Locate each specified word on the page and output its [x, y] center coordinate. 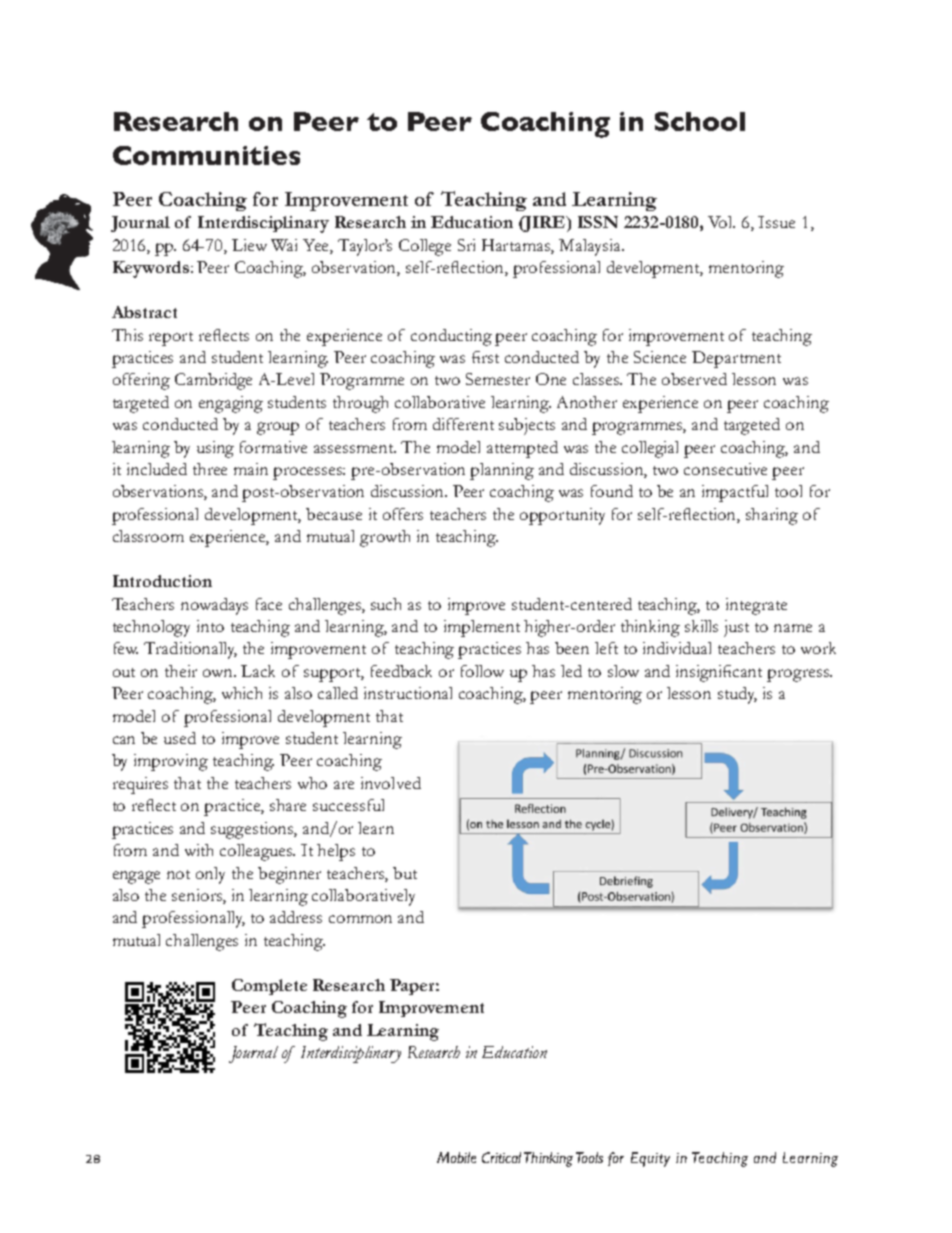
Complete [269, 987]
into [210, 626]
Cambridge [213, 381]
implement [482, 628]
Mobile [456, 1157]
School [700, 121]
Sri [466, 245]
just [736, 628]
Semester [498, 379]
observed [694, 379]
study [737, 695]
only [210, 875]
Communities [206, 155]
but [405, 873]
